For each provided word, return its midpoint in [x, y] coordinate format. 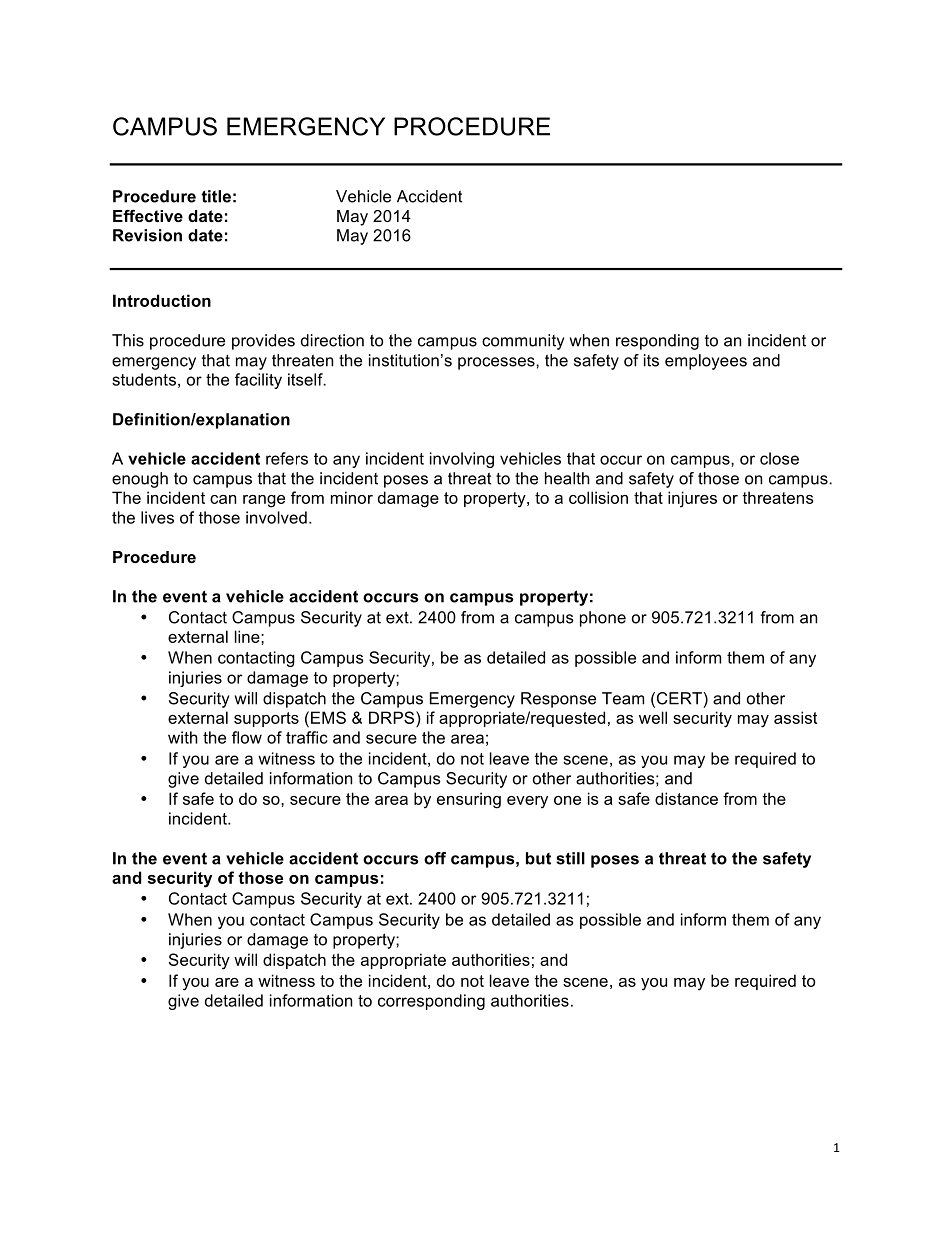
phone [603, 619]
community [523, 342]
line [248, 636]
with [183, 737]
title [216, 196]
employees [706, 362]
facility [258, 381]
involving [462, 460]
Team [623, 698]
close [779, 458]
